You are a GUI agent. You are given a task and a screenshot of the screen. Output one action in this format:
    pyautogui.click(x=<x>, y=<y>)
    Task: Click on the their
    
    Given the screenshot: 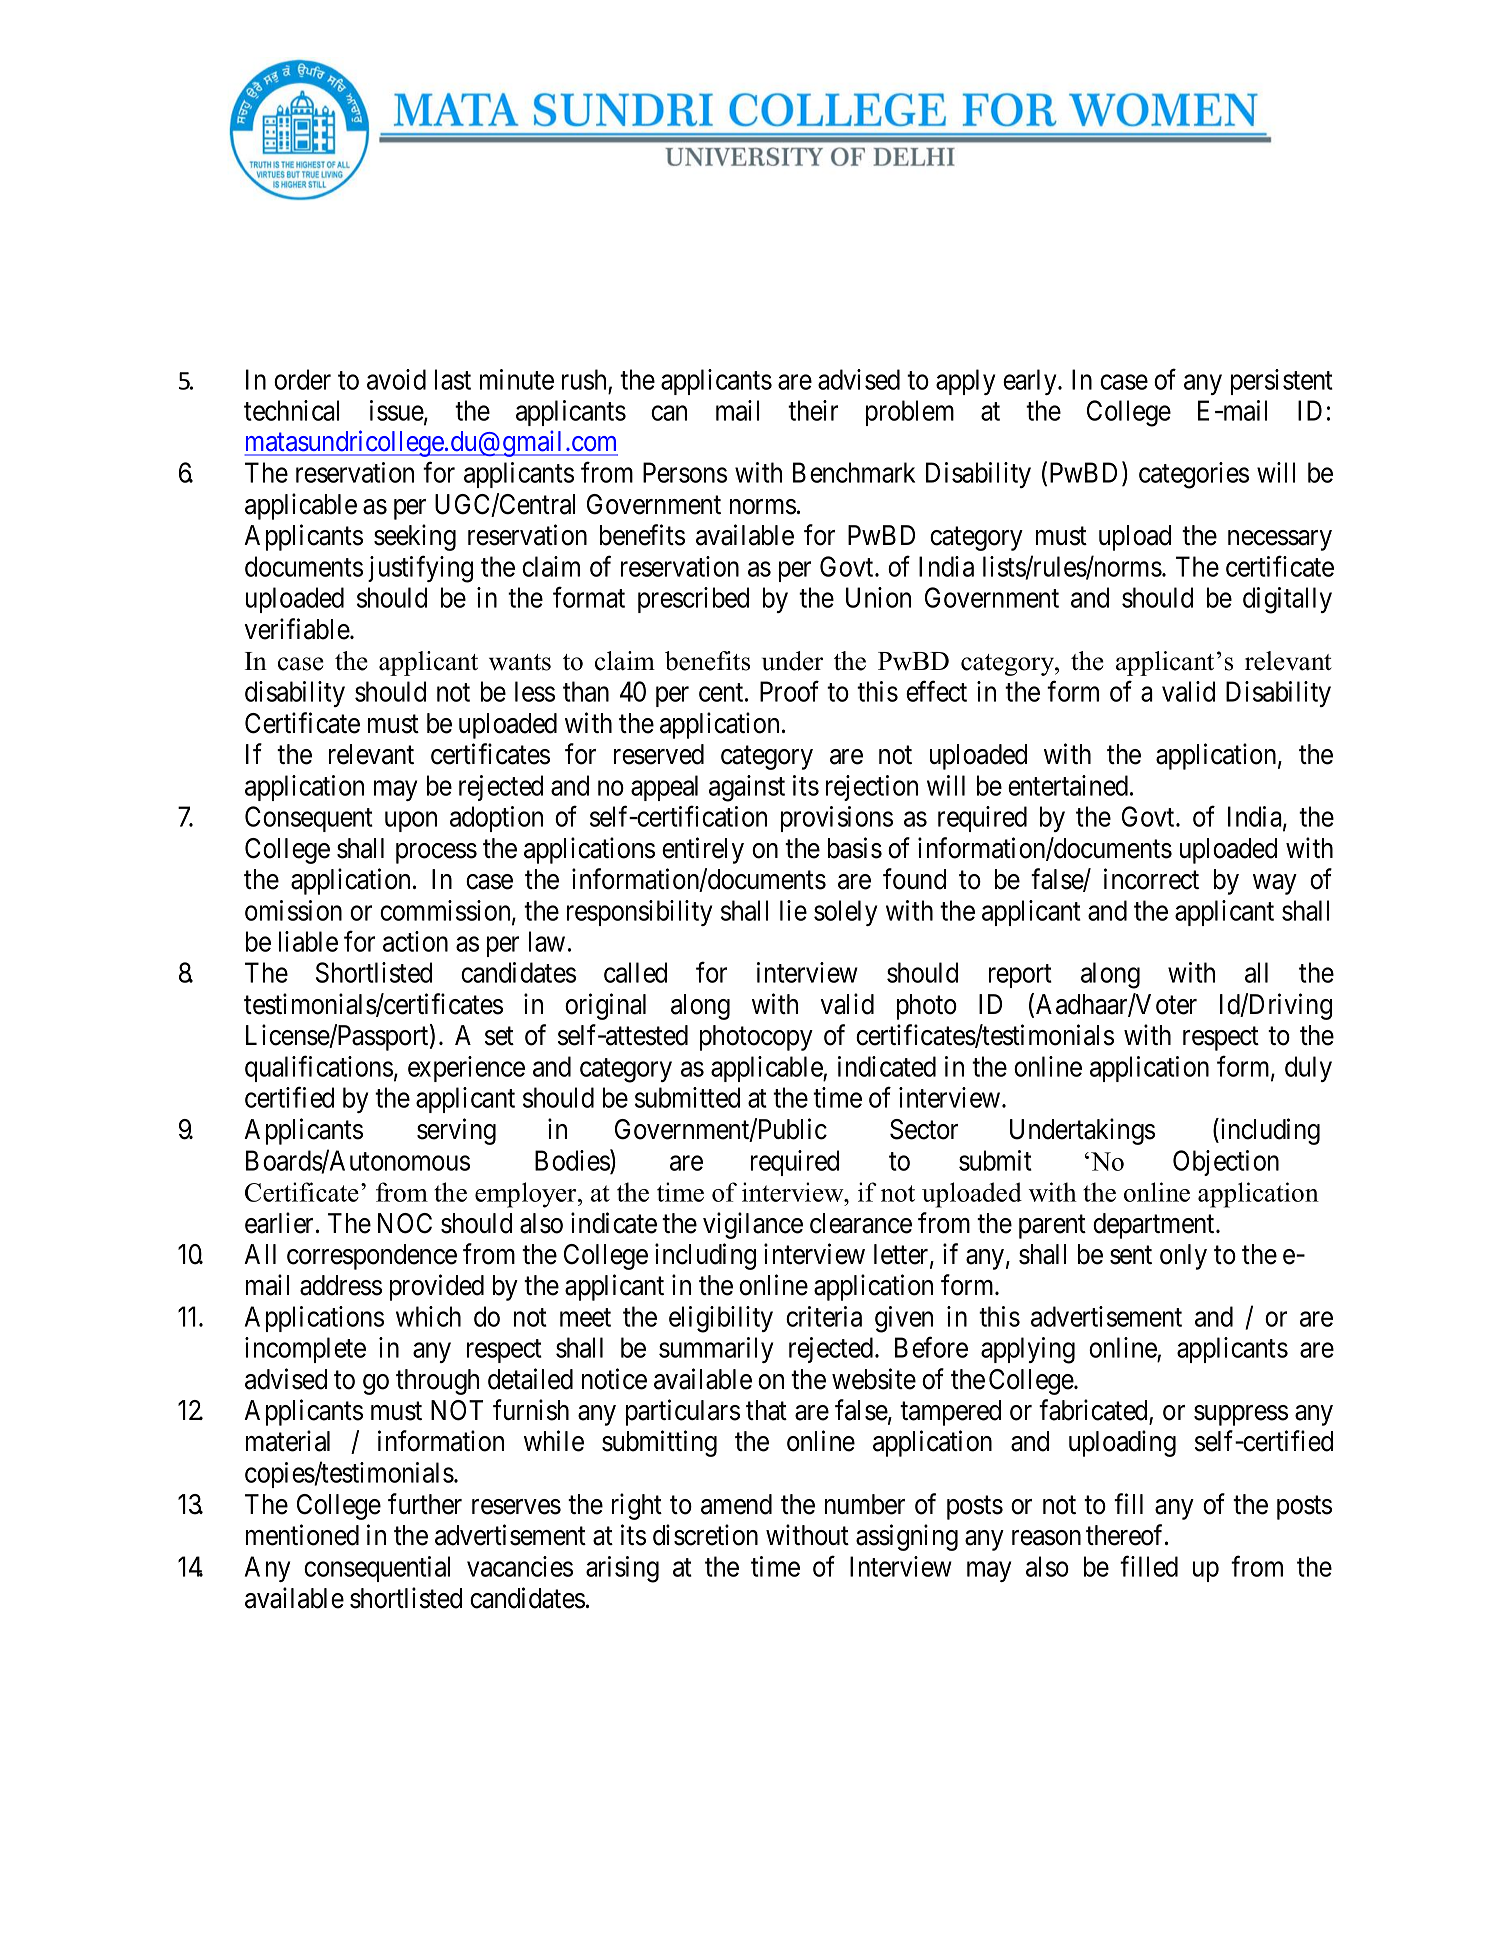 What is the action you would take?
    pyautogui.click(x=813, y=410)
